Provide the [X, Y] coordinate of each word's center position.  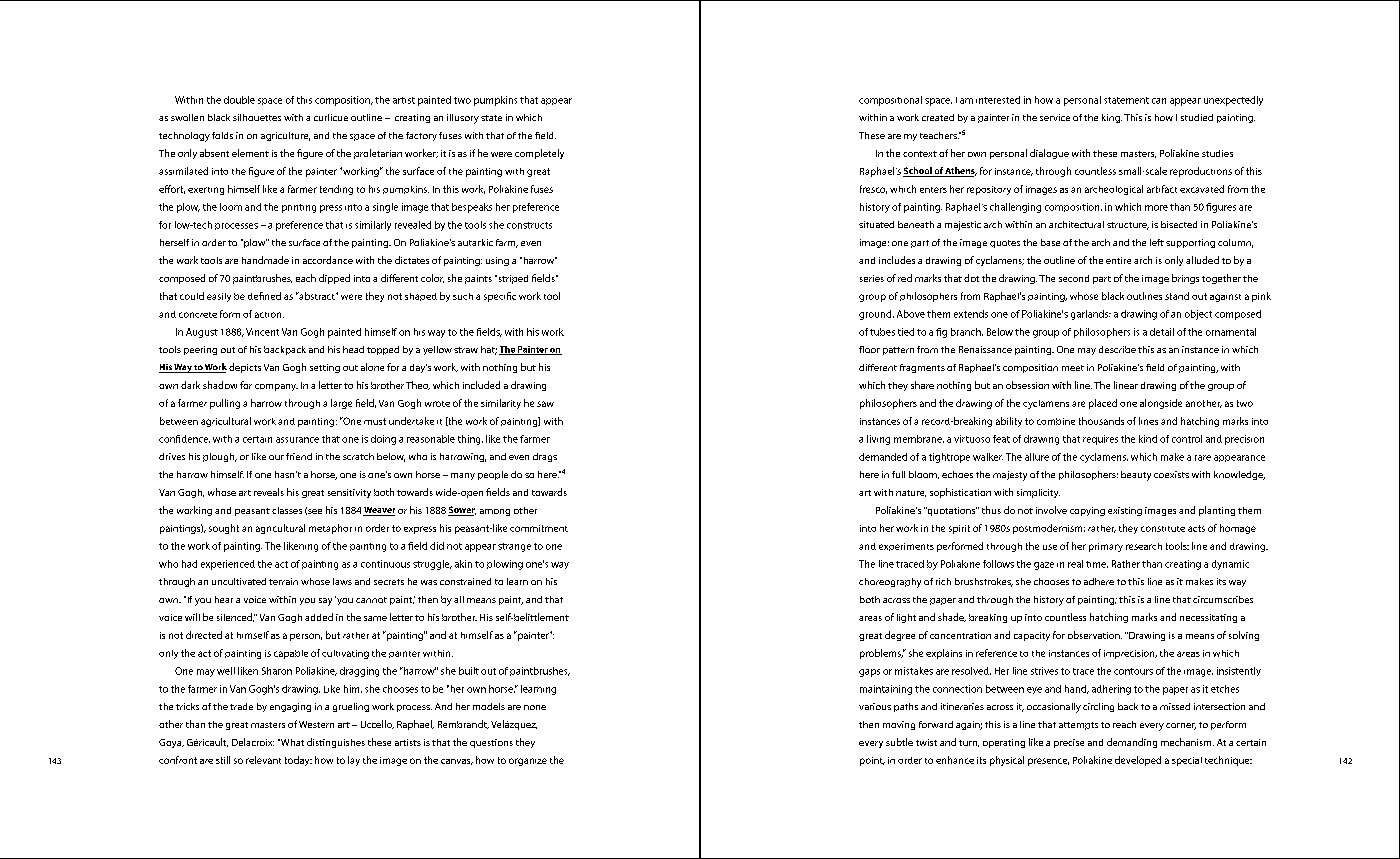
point [872, 761]
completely [539, 154]
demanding [1132, 743]
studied [1197, 117]
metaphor [330, 529]
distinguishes [336, 743]
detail [1162, 332]
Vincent [262, 332]
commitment [539, 528]
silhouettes [257, 117]
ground [876, 315]
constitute [1163, 529]
